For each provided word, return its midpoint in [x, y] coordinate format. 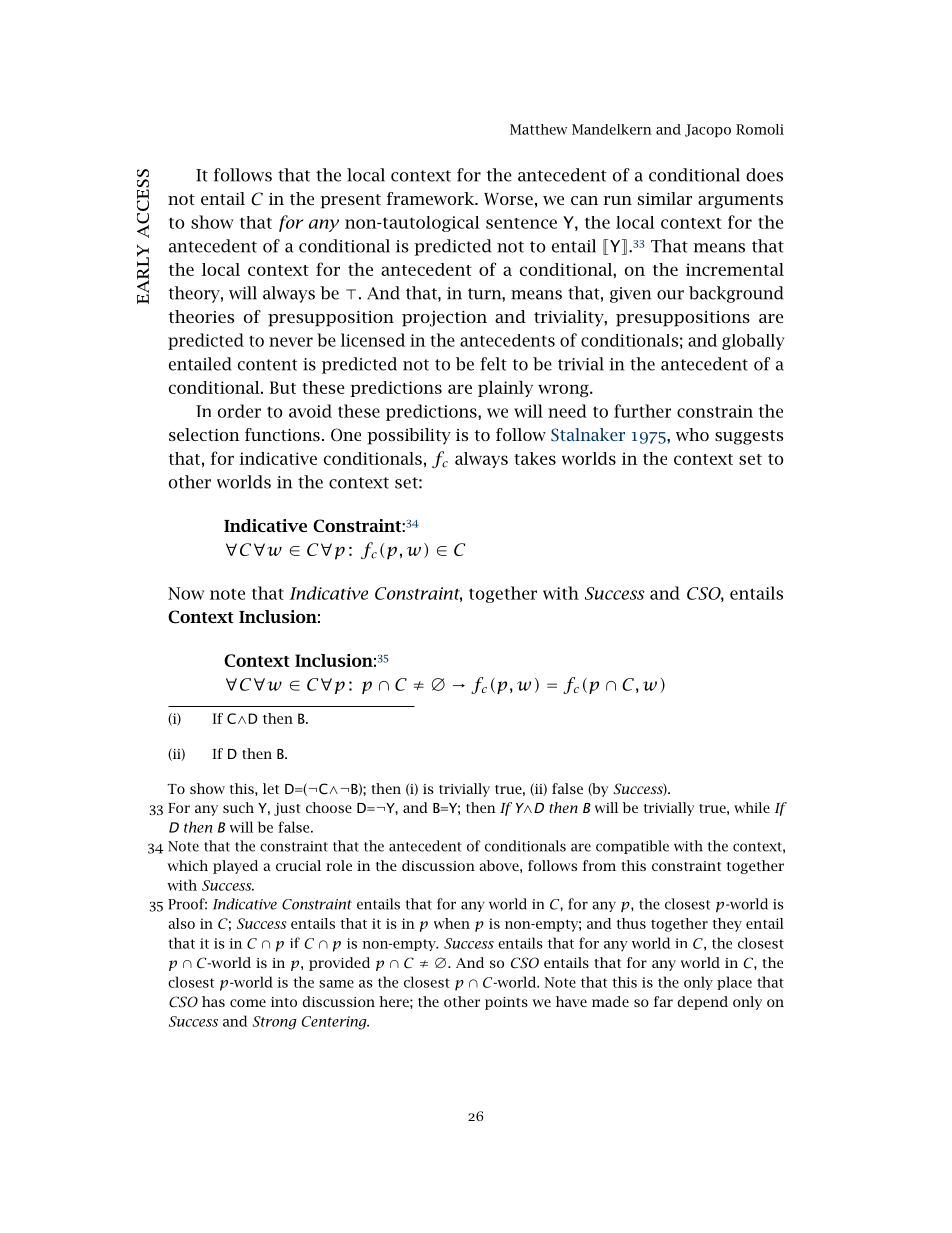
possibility [409, 436]
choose [329, 807]
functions [282, 434]
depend [702, 1003]
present [350, 201]
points [506, 1003]
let [271, 788]
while [752, 807]
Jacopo [708, 130]
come [248, 1003]
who [692, 434]
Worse [508, 199]
